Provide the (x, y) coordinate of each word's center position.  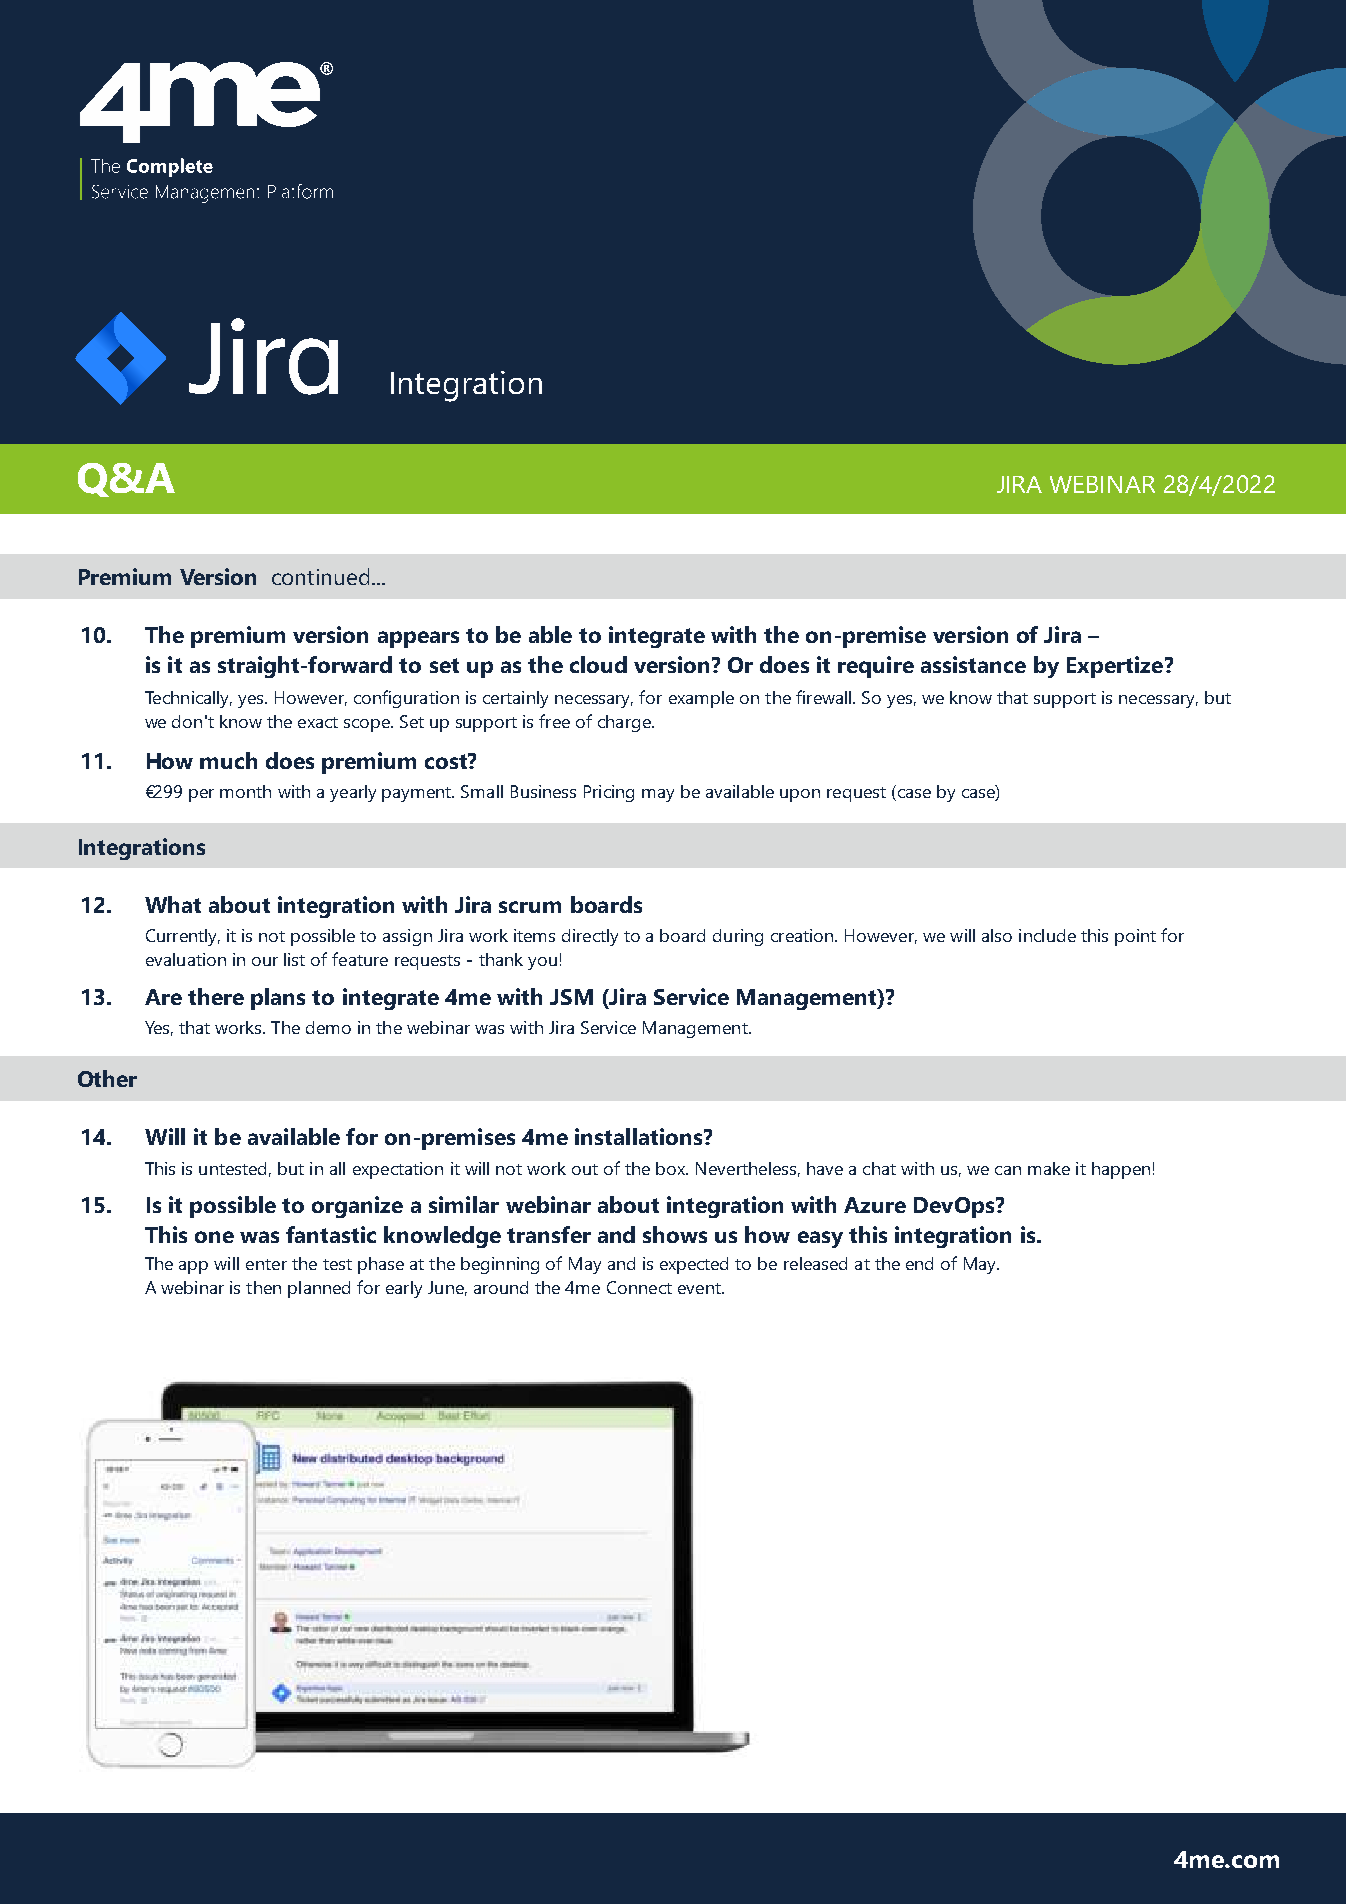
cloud (598, 664)
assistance (973, 664)
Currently (183, 937)
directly (590, 937)
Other (107, 1078)
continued (320, 576)
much (228, 760)
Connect (639, 1287)
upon (800, 795)
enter (266, 1264)
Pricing (609, 793)
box (672, 1168)
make (1049, 1168)
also (997, 935)
